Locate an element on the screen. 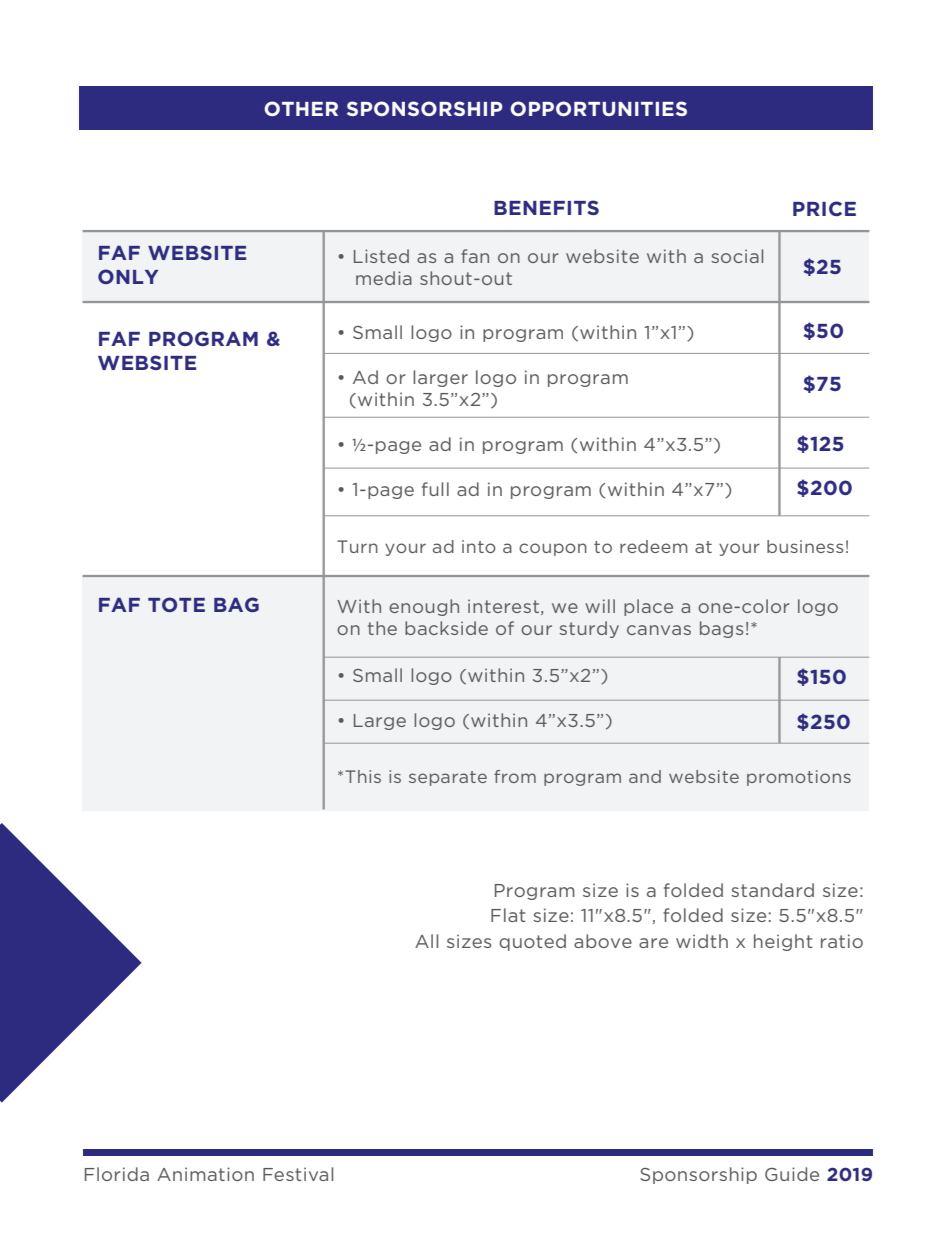 The height and width of the screenshot is (1233, 952). promotions is located at coordinates (799, 778).
